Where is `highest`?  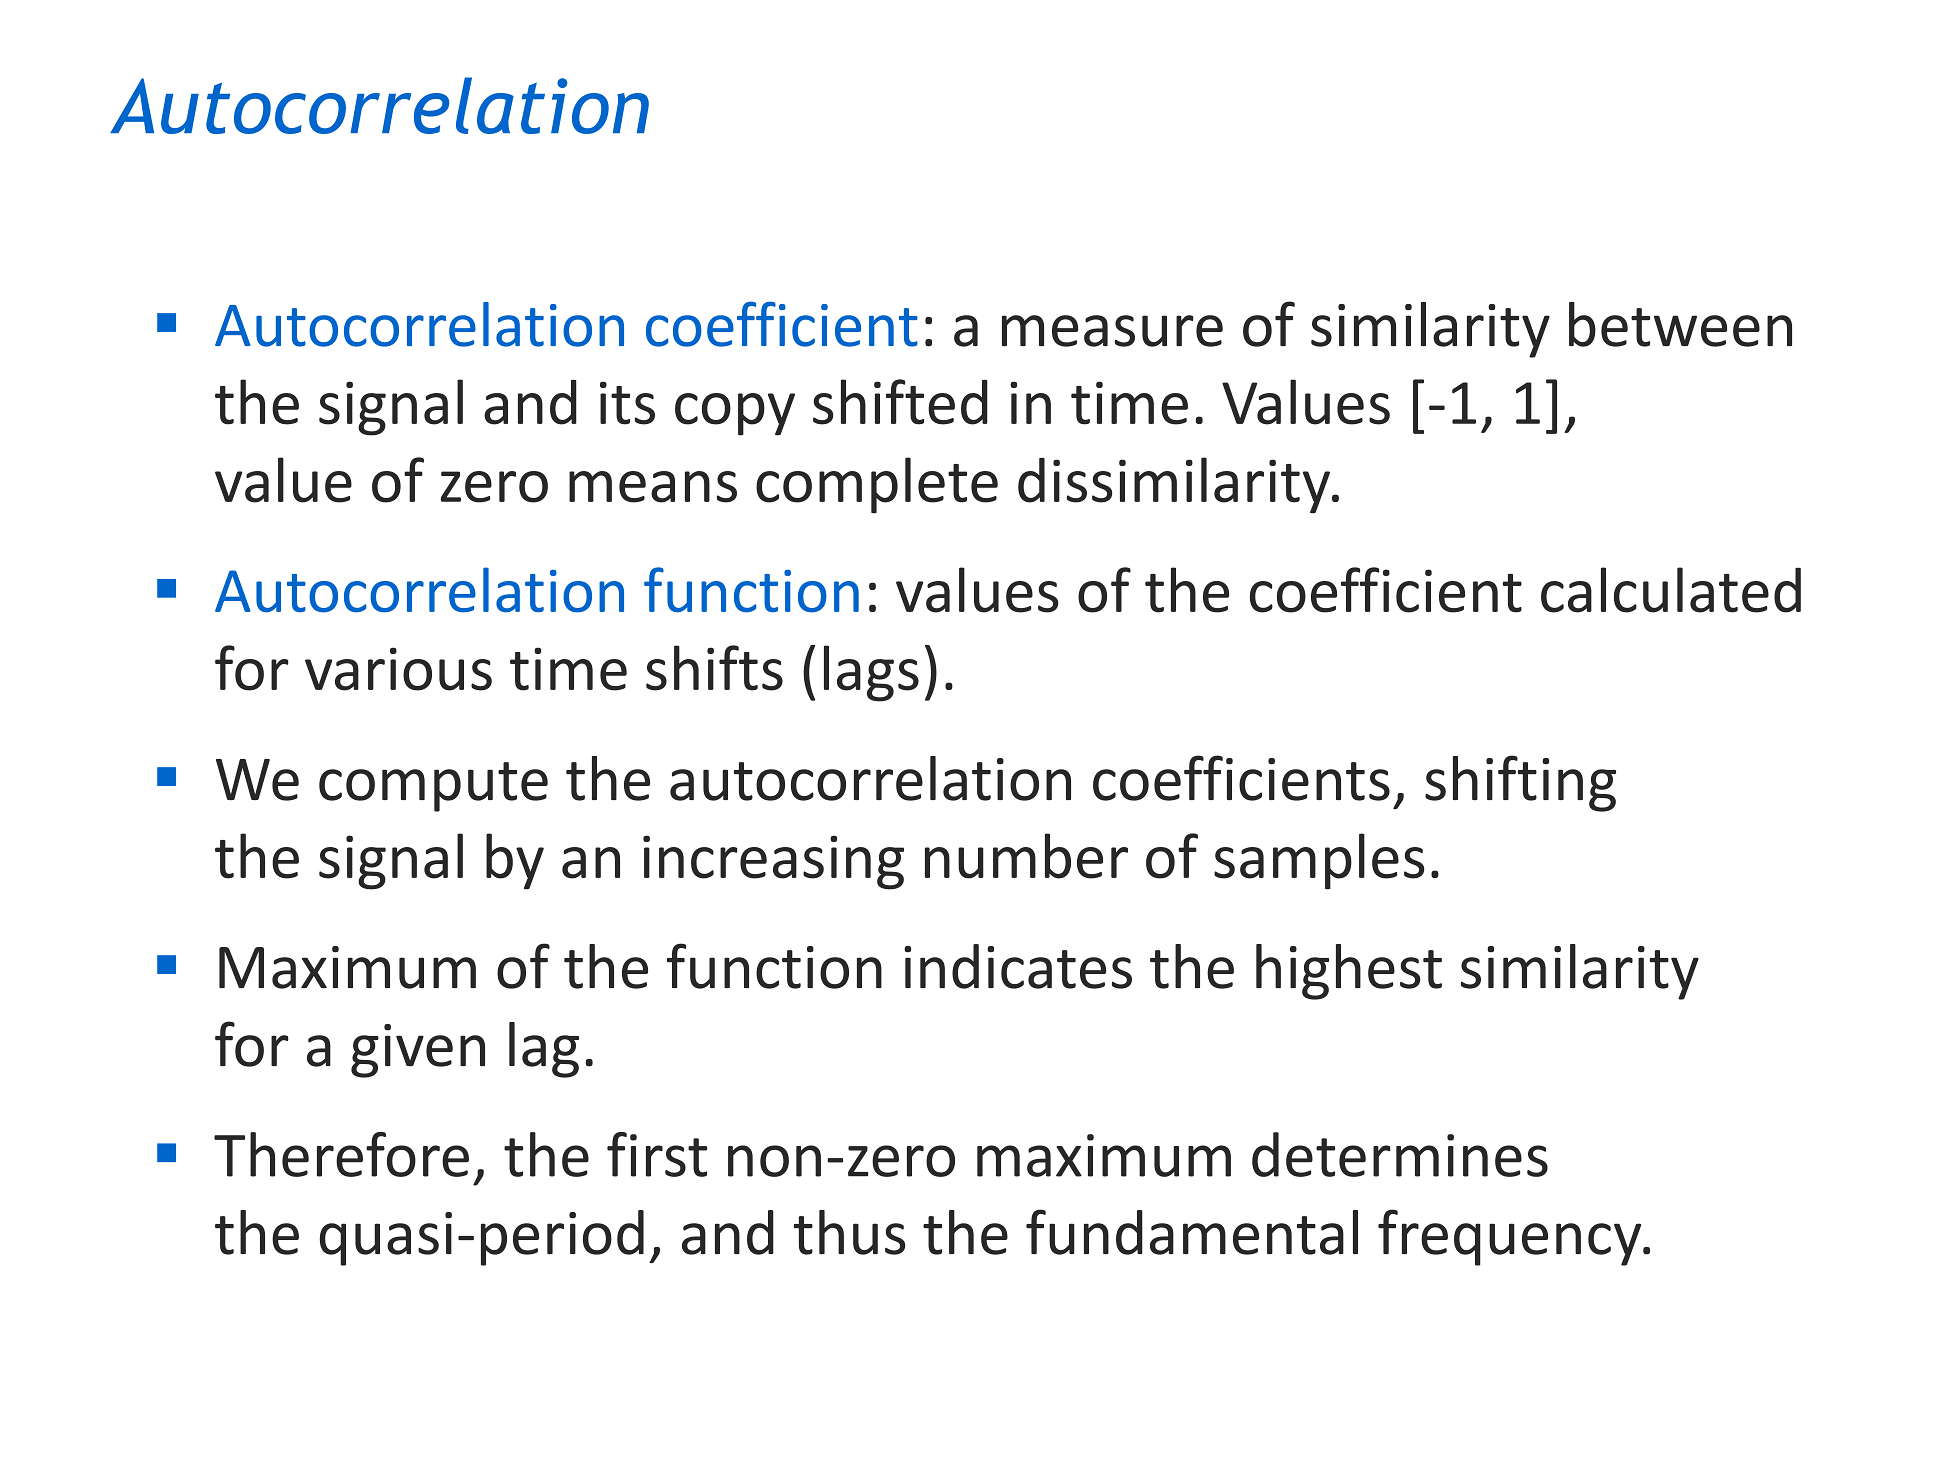
highest is located at coordinates (1349, 972).
